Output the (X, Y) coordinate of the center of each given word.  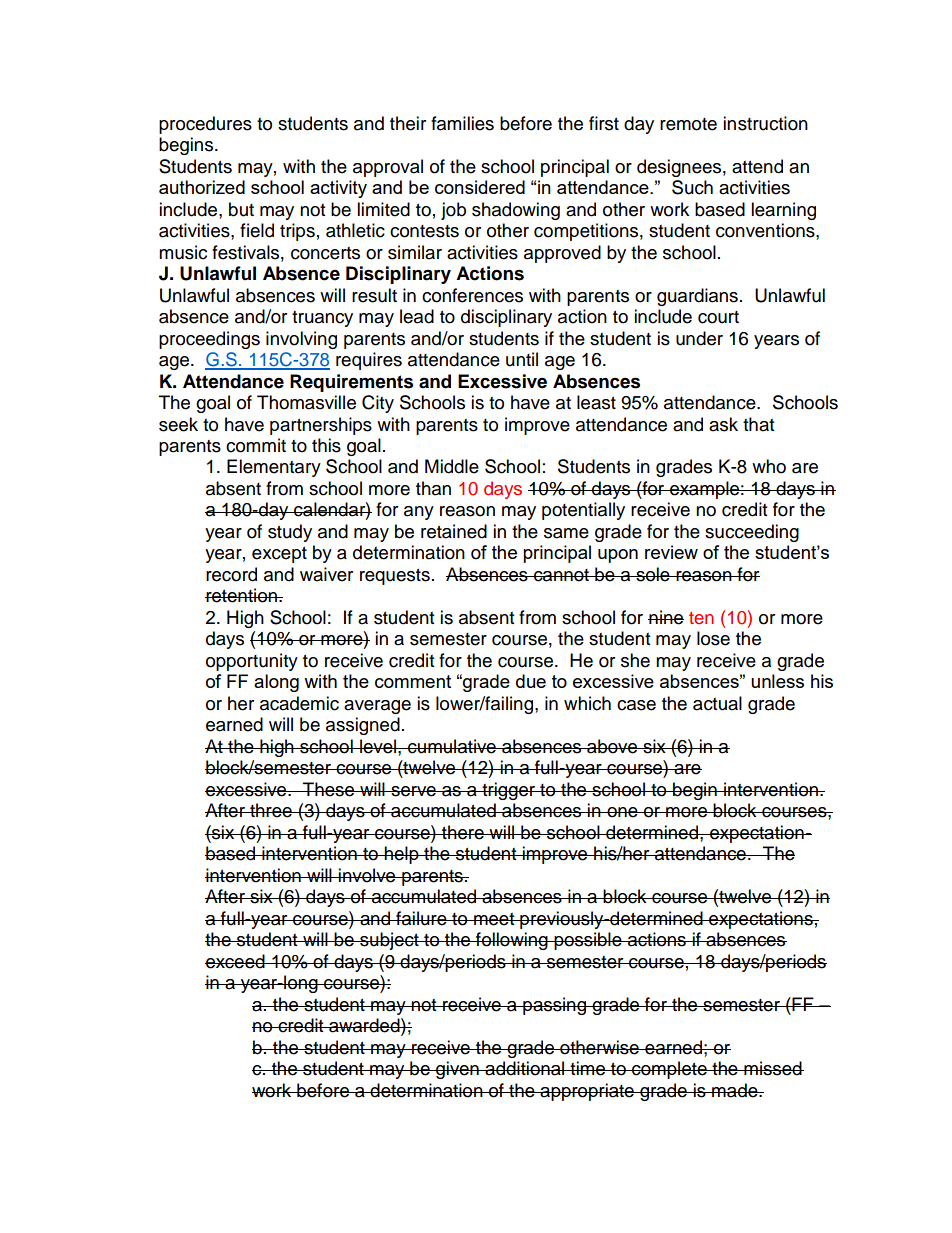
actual (717, 703)
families (462, 123)
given (457, 1070)
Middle (452, 466)
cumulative (452, 746)
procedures (205, 125)
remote (688, 124)
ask (723, 424)
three (271, 810)
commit (256, 445)
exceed (236, 961)
